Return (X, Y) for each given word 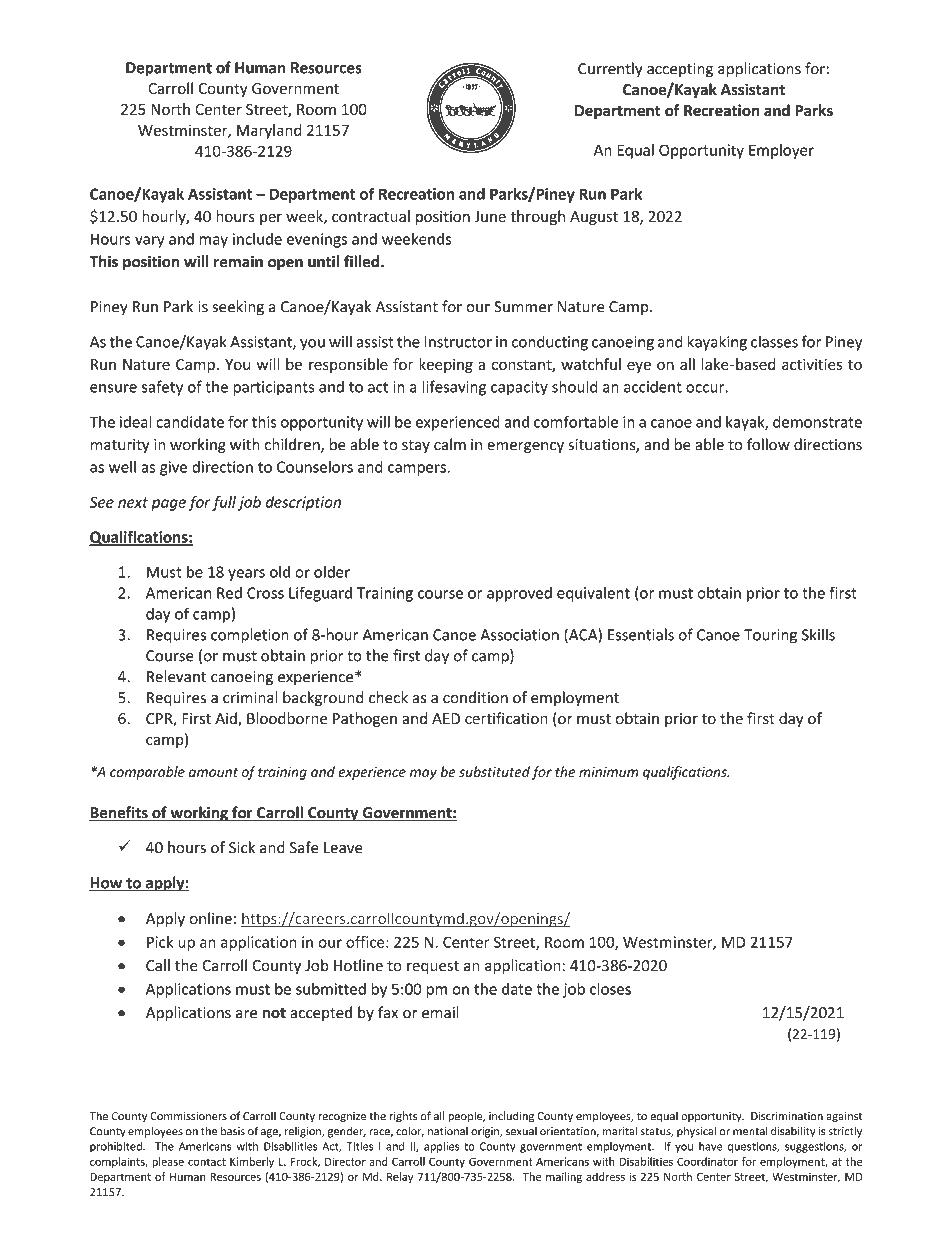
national (448, 1131)
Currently (610, 69)
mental (750, 1131)
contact (207, 1162)
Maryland (269, 131)
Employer (781, 151)
